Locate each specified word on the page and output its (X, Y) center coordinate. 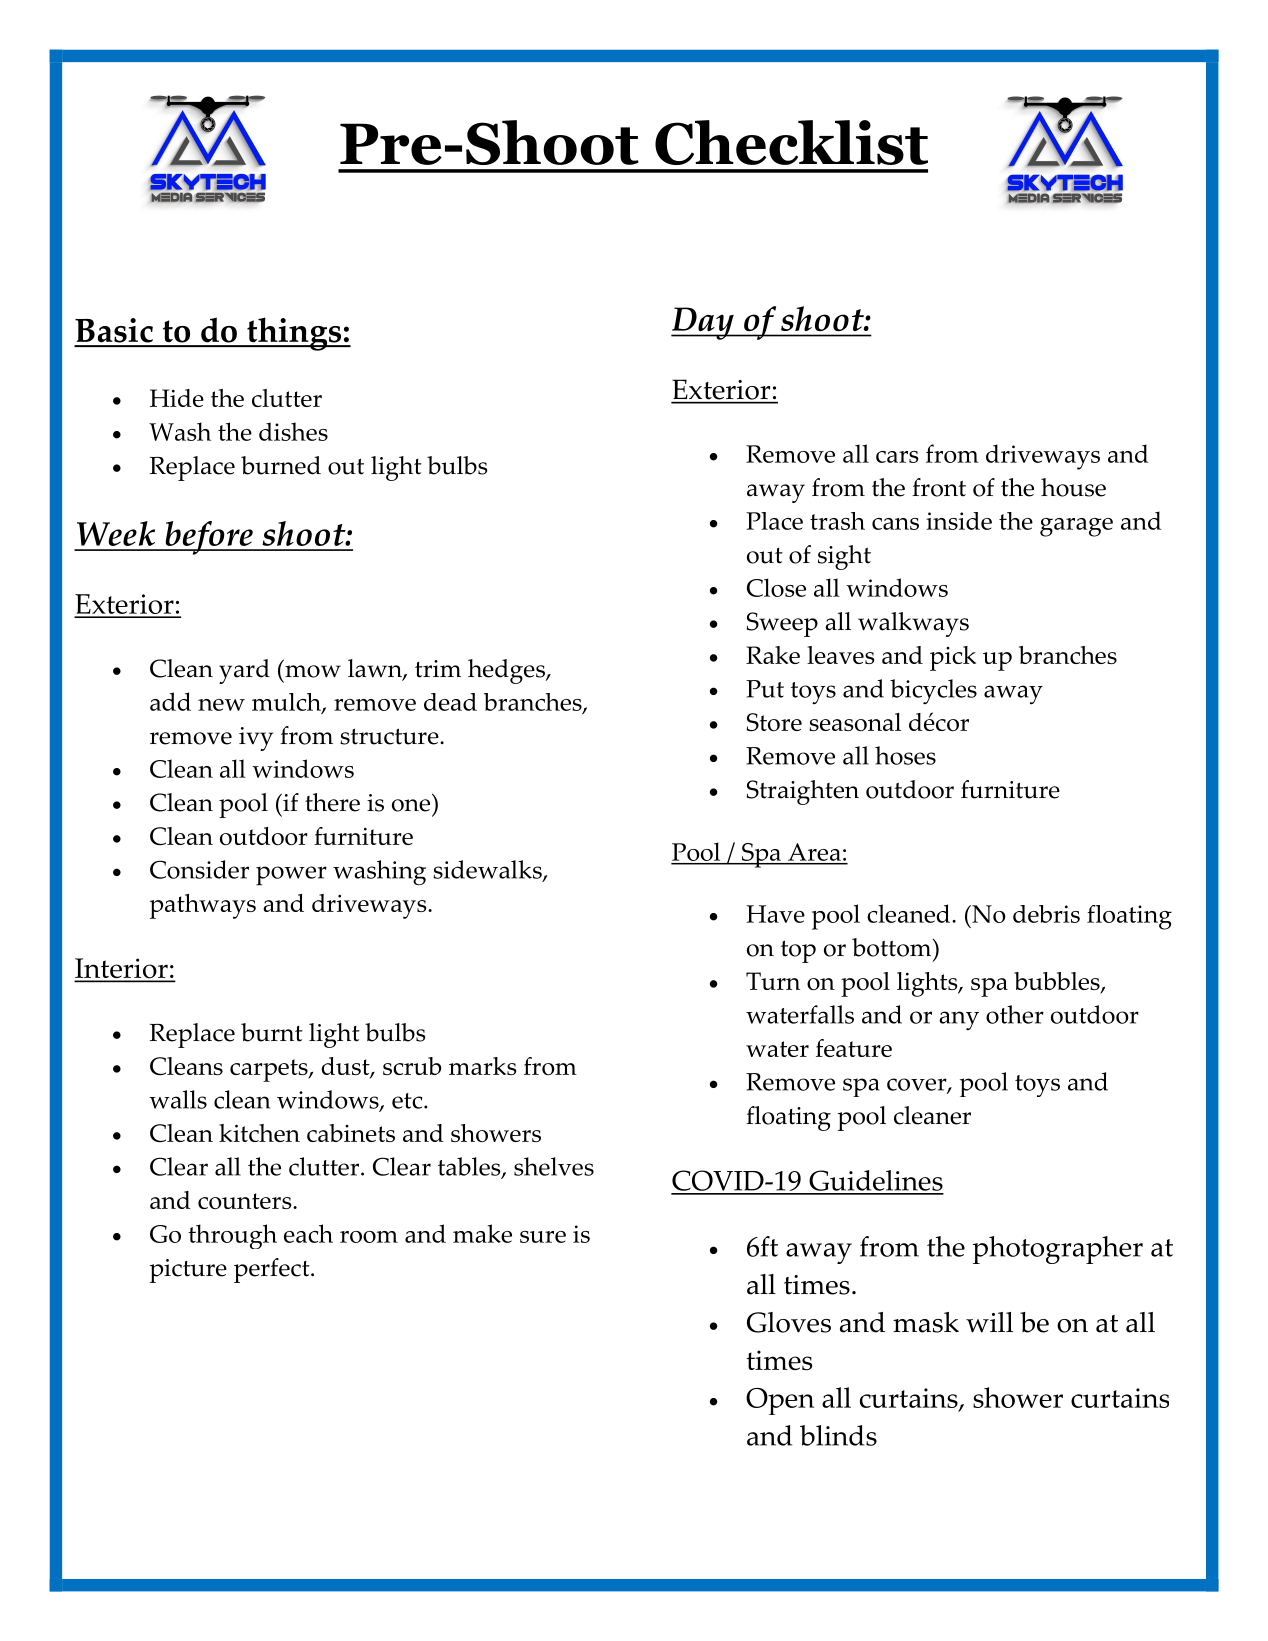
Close (776, 587)
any (959, 1021)
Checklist (791, 142)
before (209, 538)
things (294, 334)
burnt (272, 1032)
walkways (913, 624)
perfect (273, 1270)
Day (703, 323)
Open (780, 1401)
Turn (773, 981)
